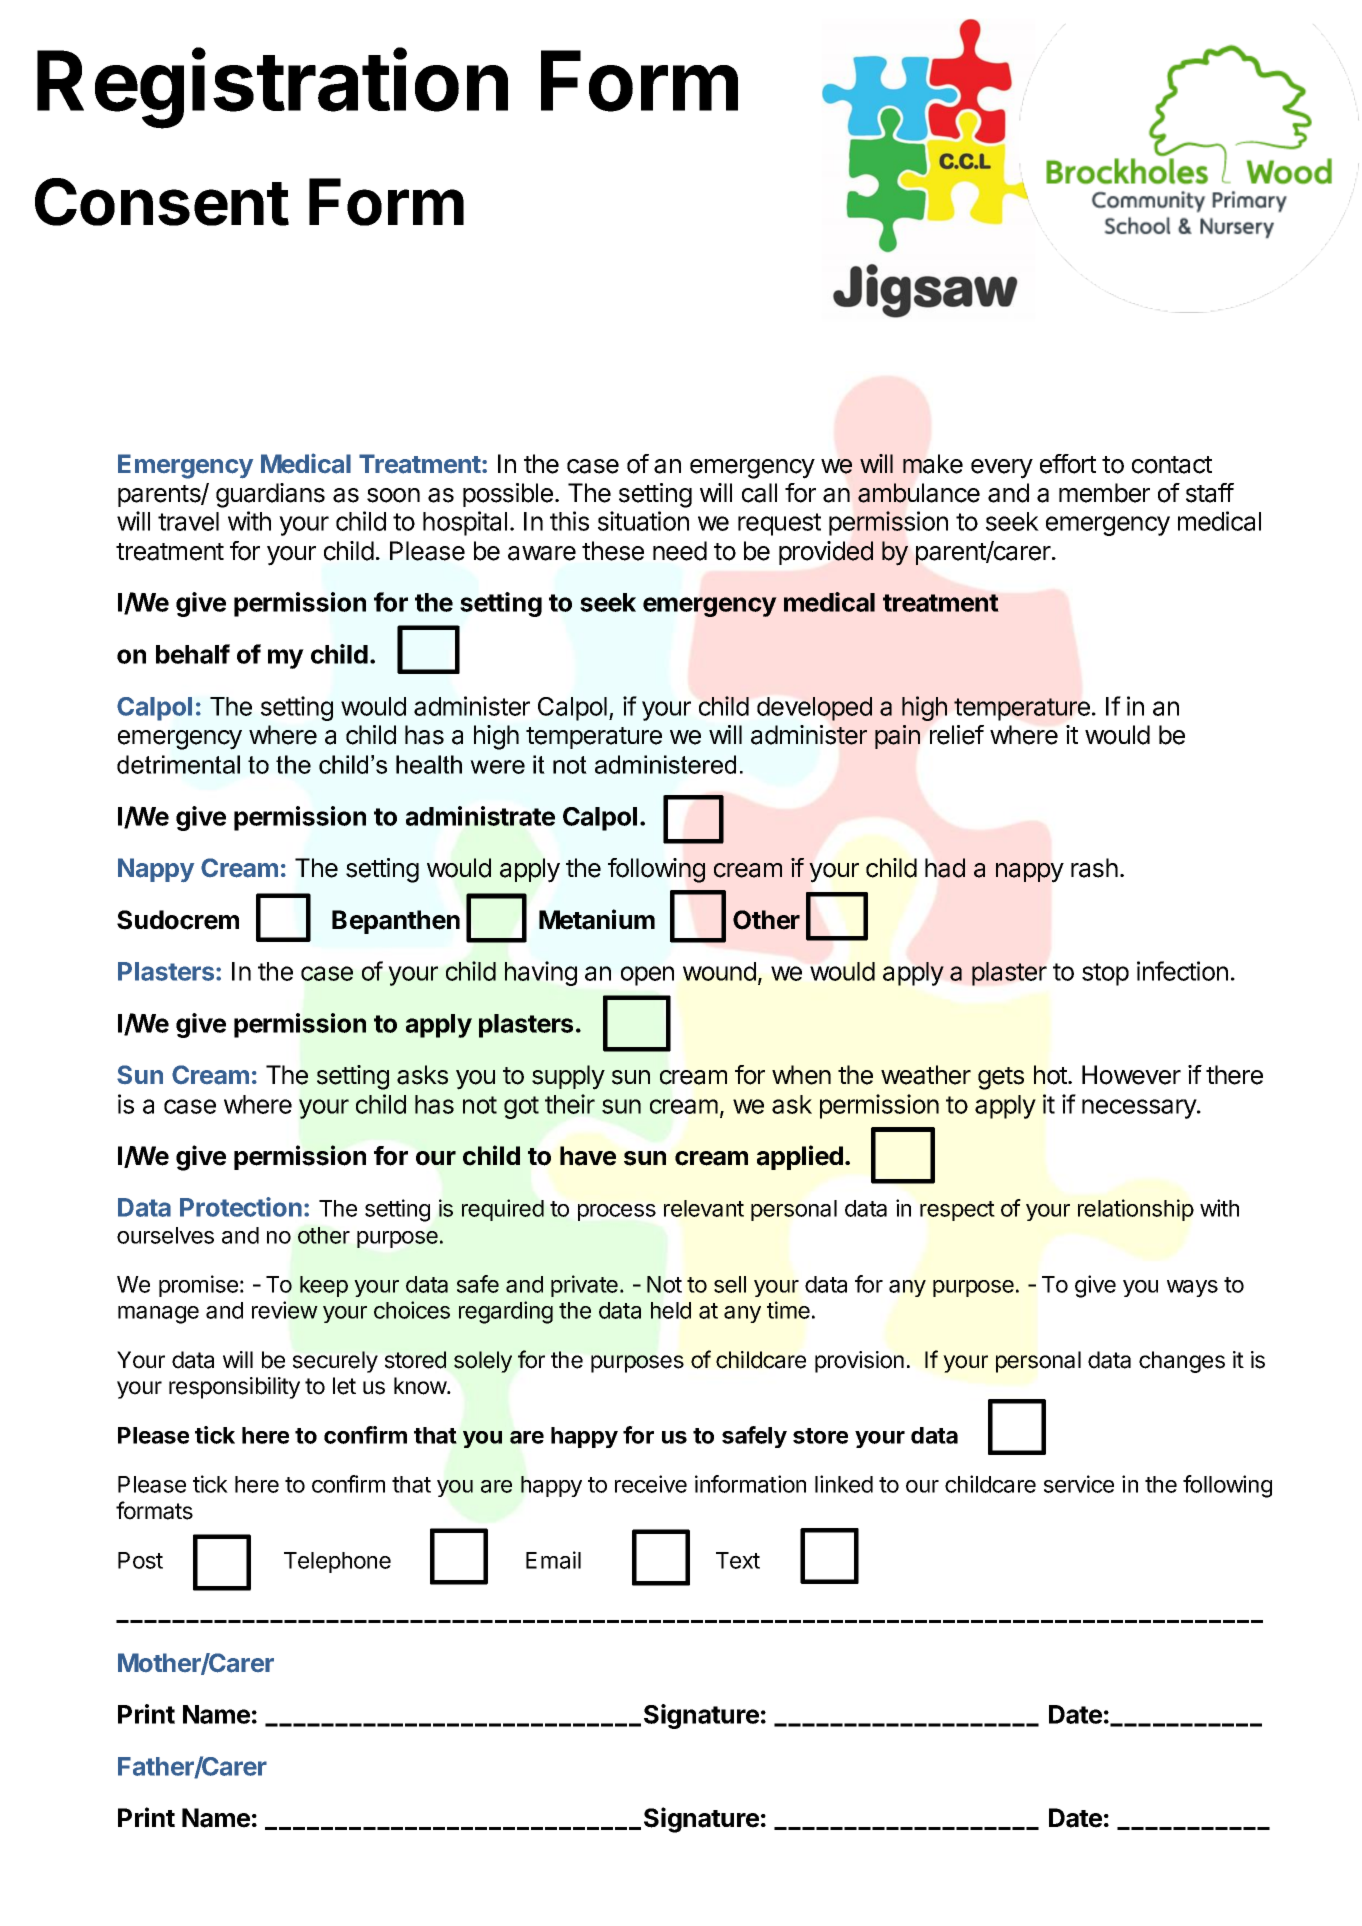 The width and height of the page is (1362, 1926). I want to click on behalf, so click(193, 654).
